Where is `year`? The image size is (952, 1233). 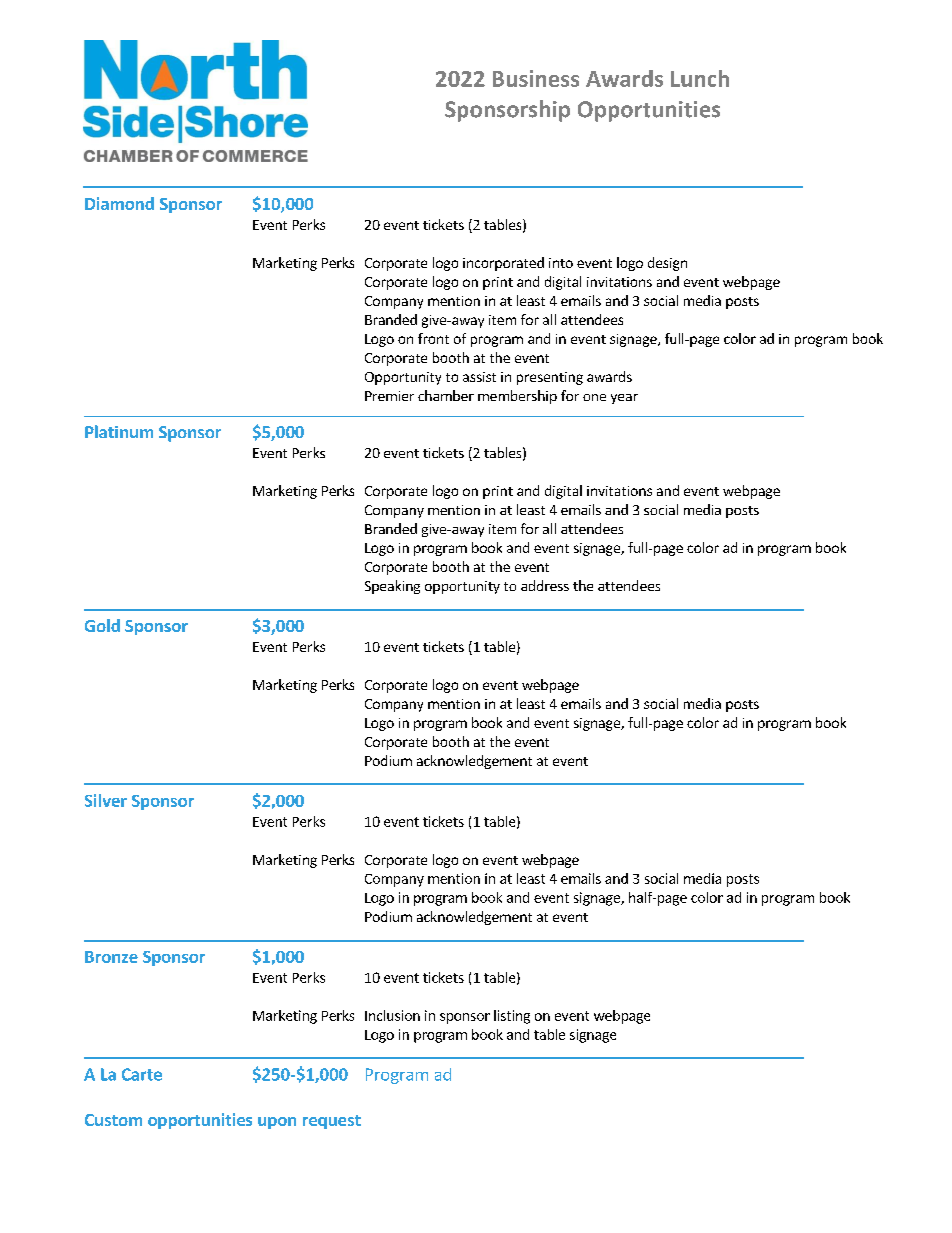 year is located at coordinates (624, 399).
